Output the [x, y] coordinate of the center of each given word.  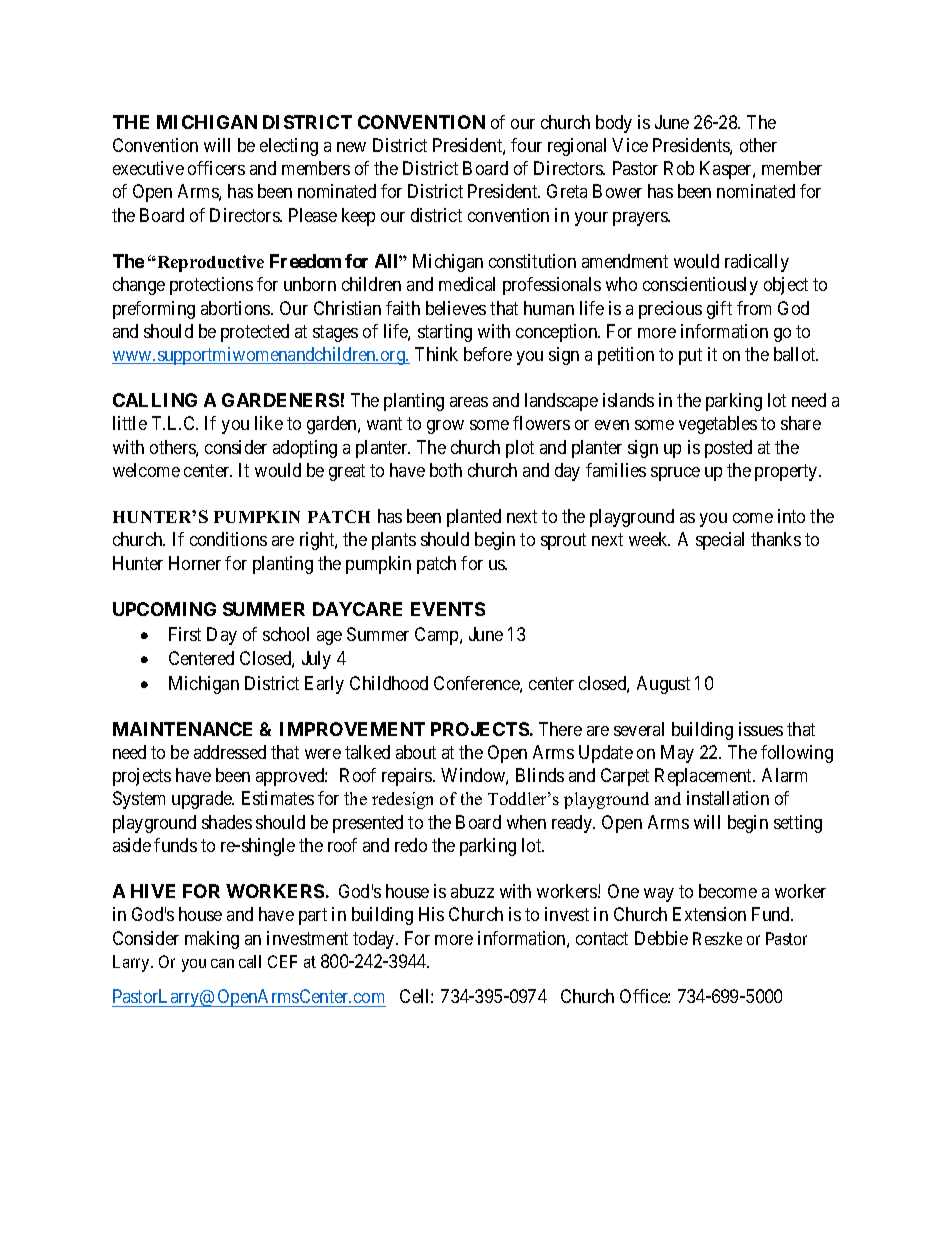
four [526, 145]
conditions [228, 539]
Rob [679, 168]
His [431, 914]
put [690, 356]
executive [148, 168]
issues [761, 729]
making [212, 940]
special [720, 541]
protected [255, 333]
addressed [230, 752]
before [488, 354]
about [416, 752]
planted [474, 518]
